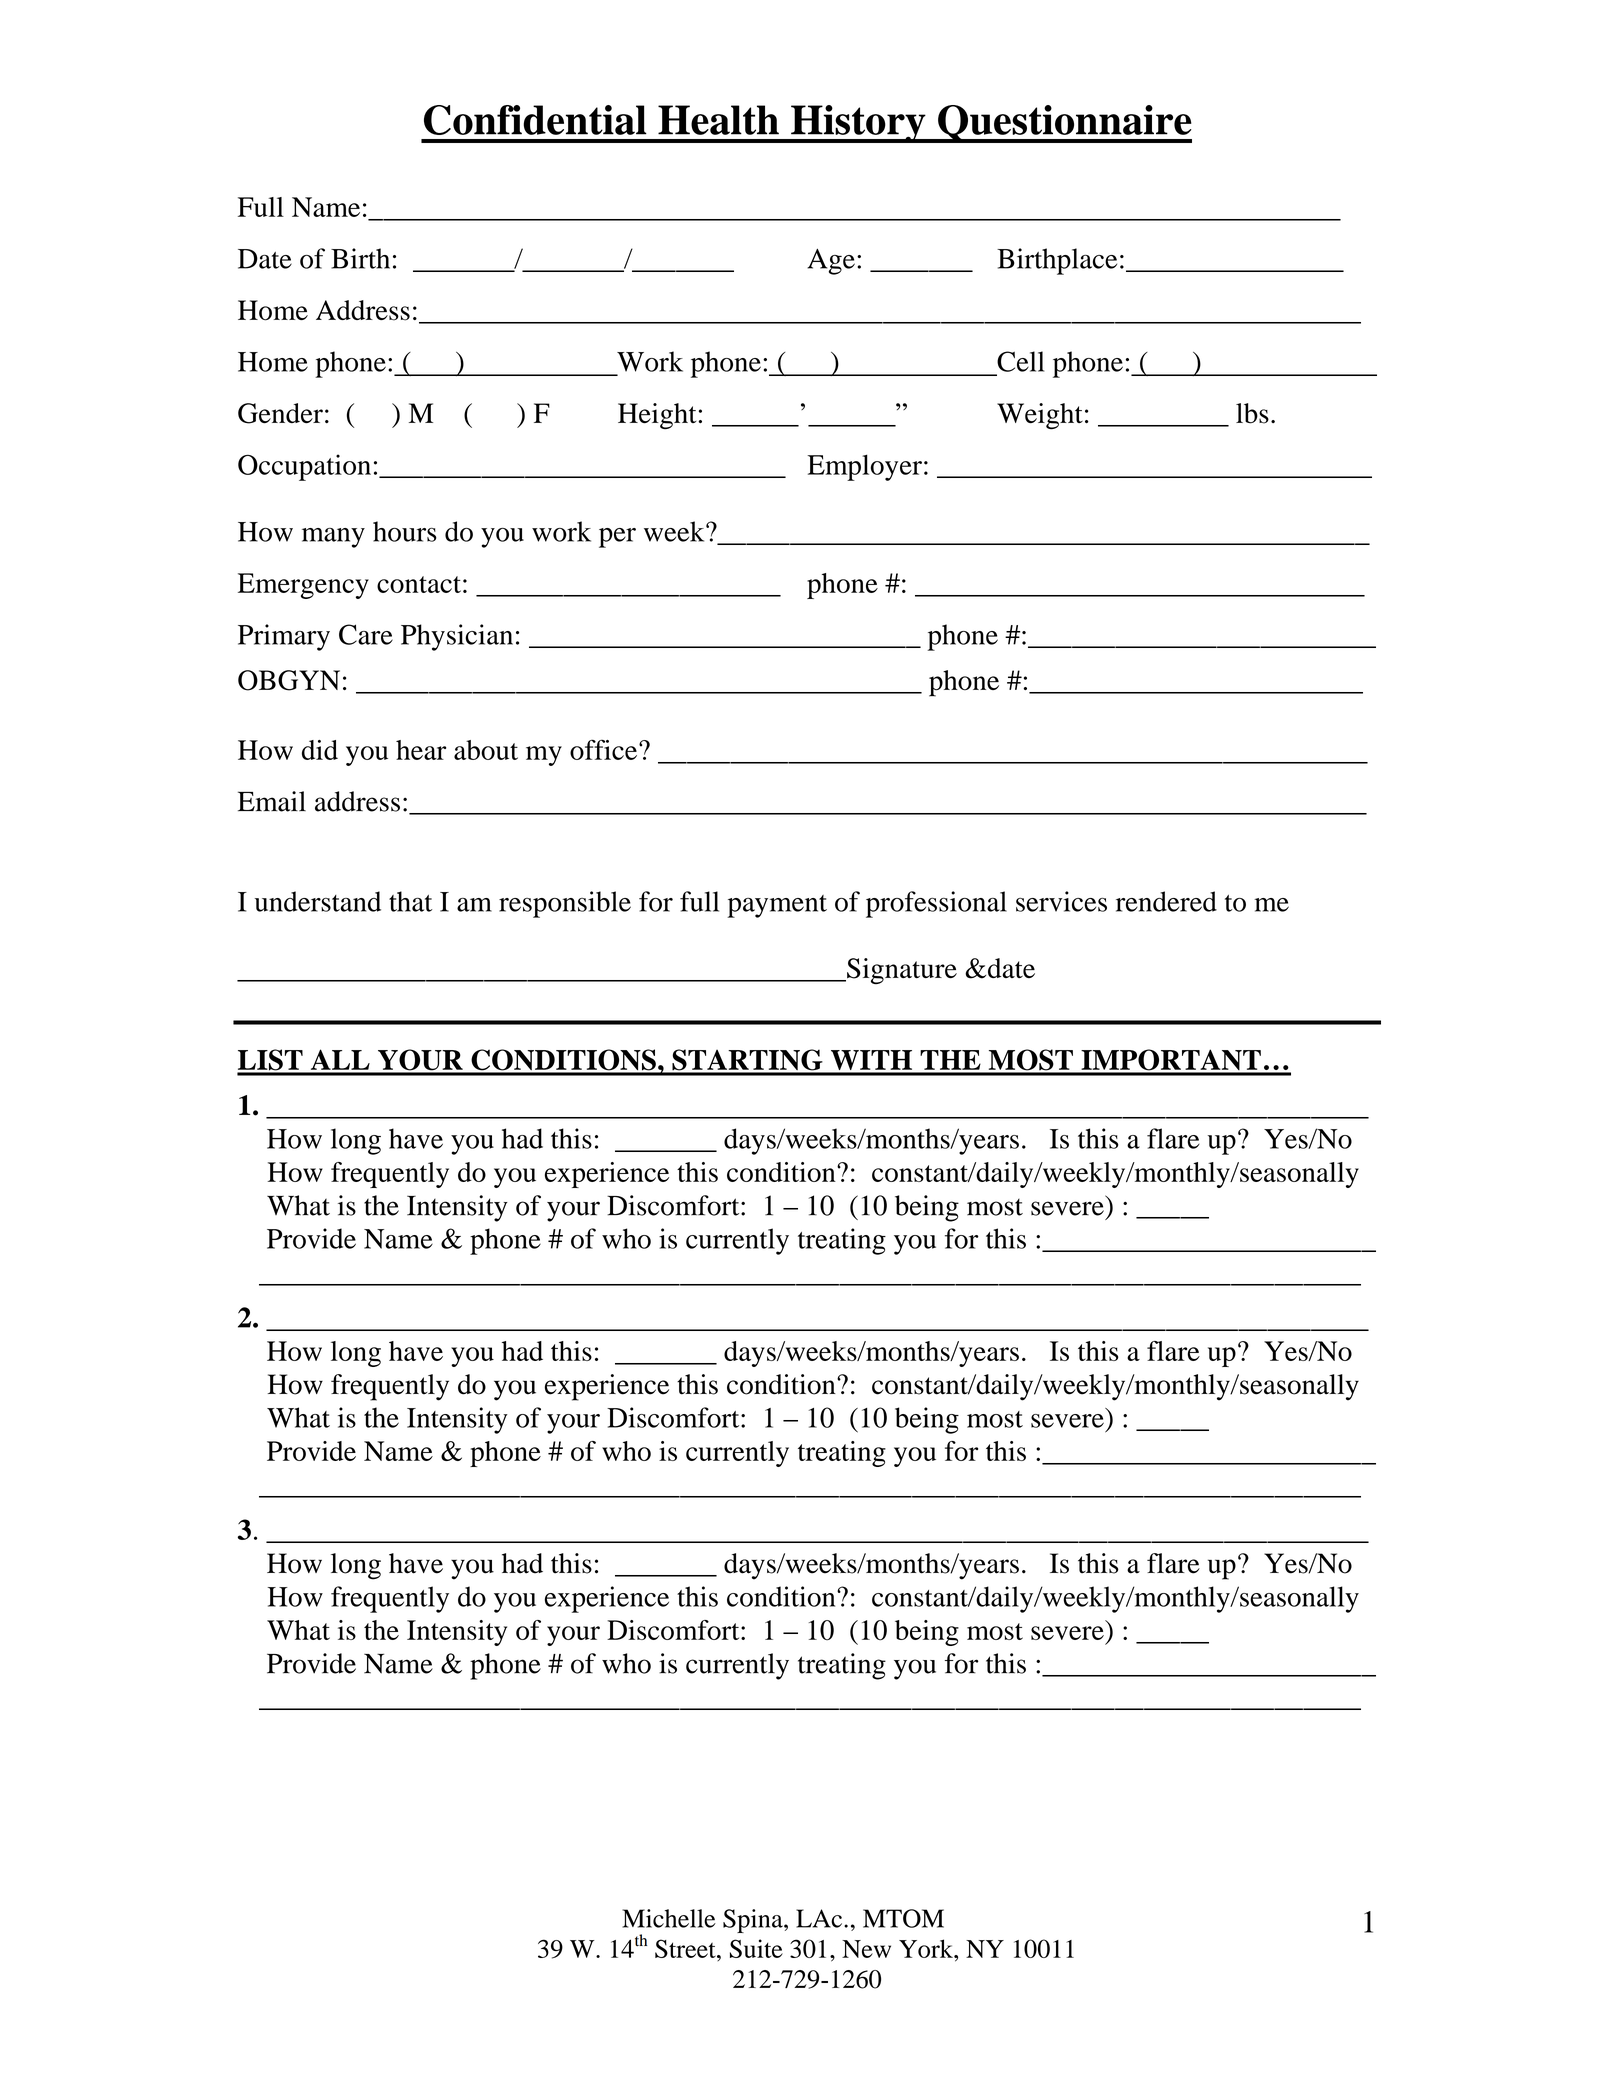 The height and width of the document is (2089, 1614). I want to click on Questionnaire, so click(1064, 124).
